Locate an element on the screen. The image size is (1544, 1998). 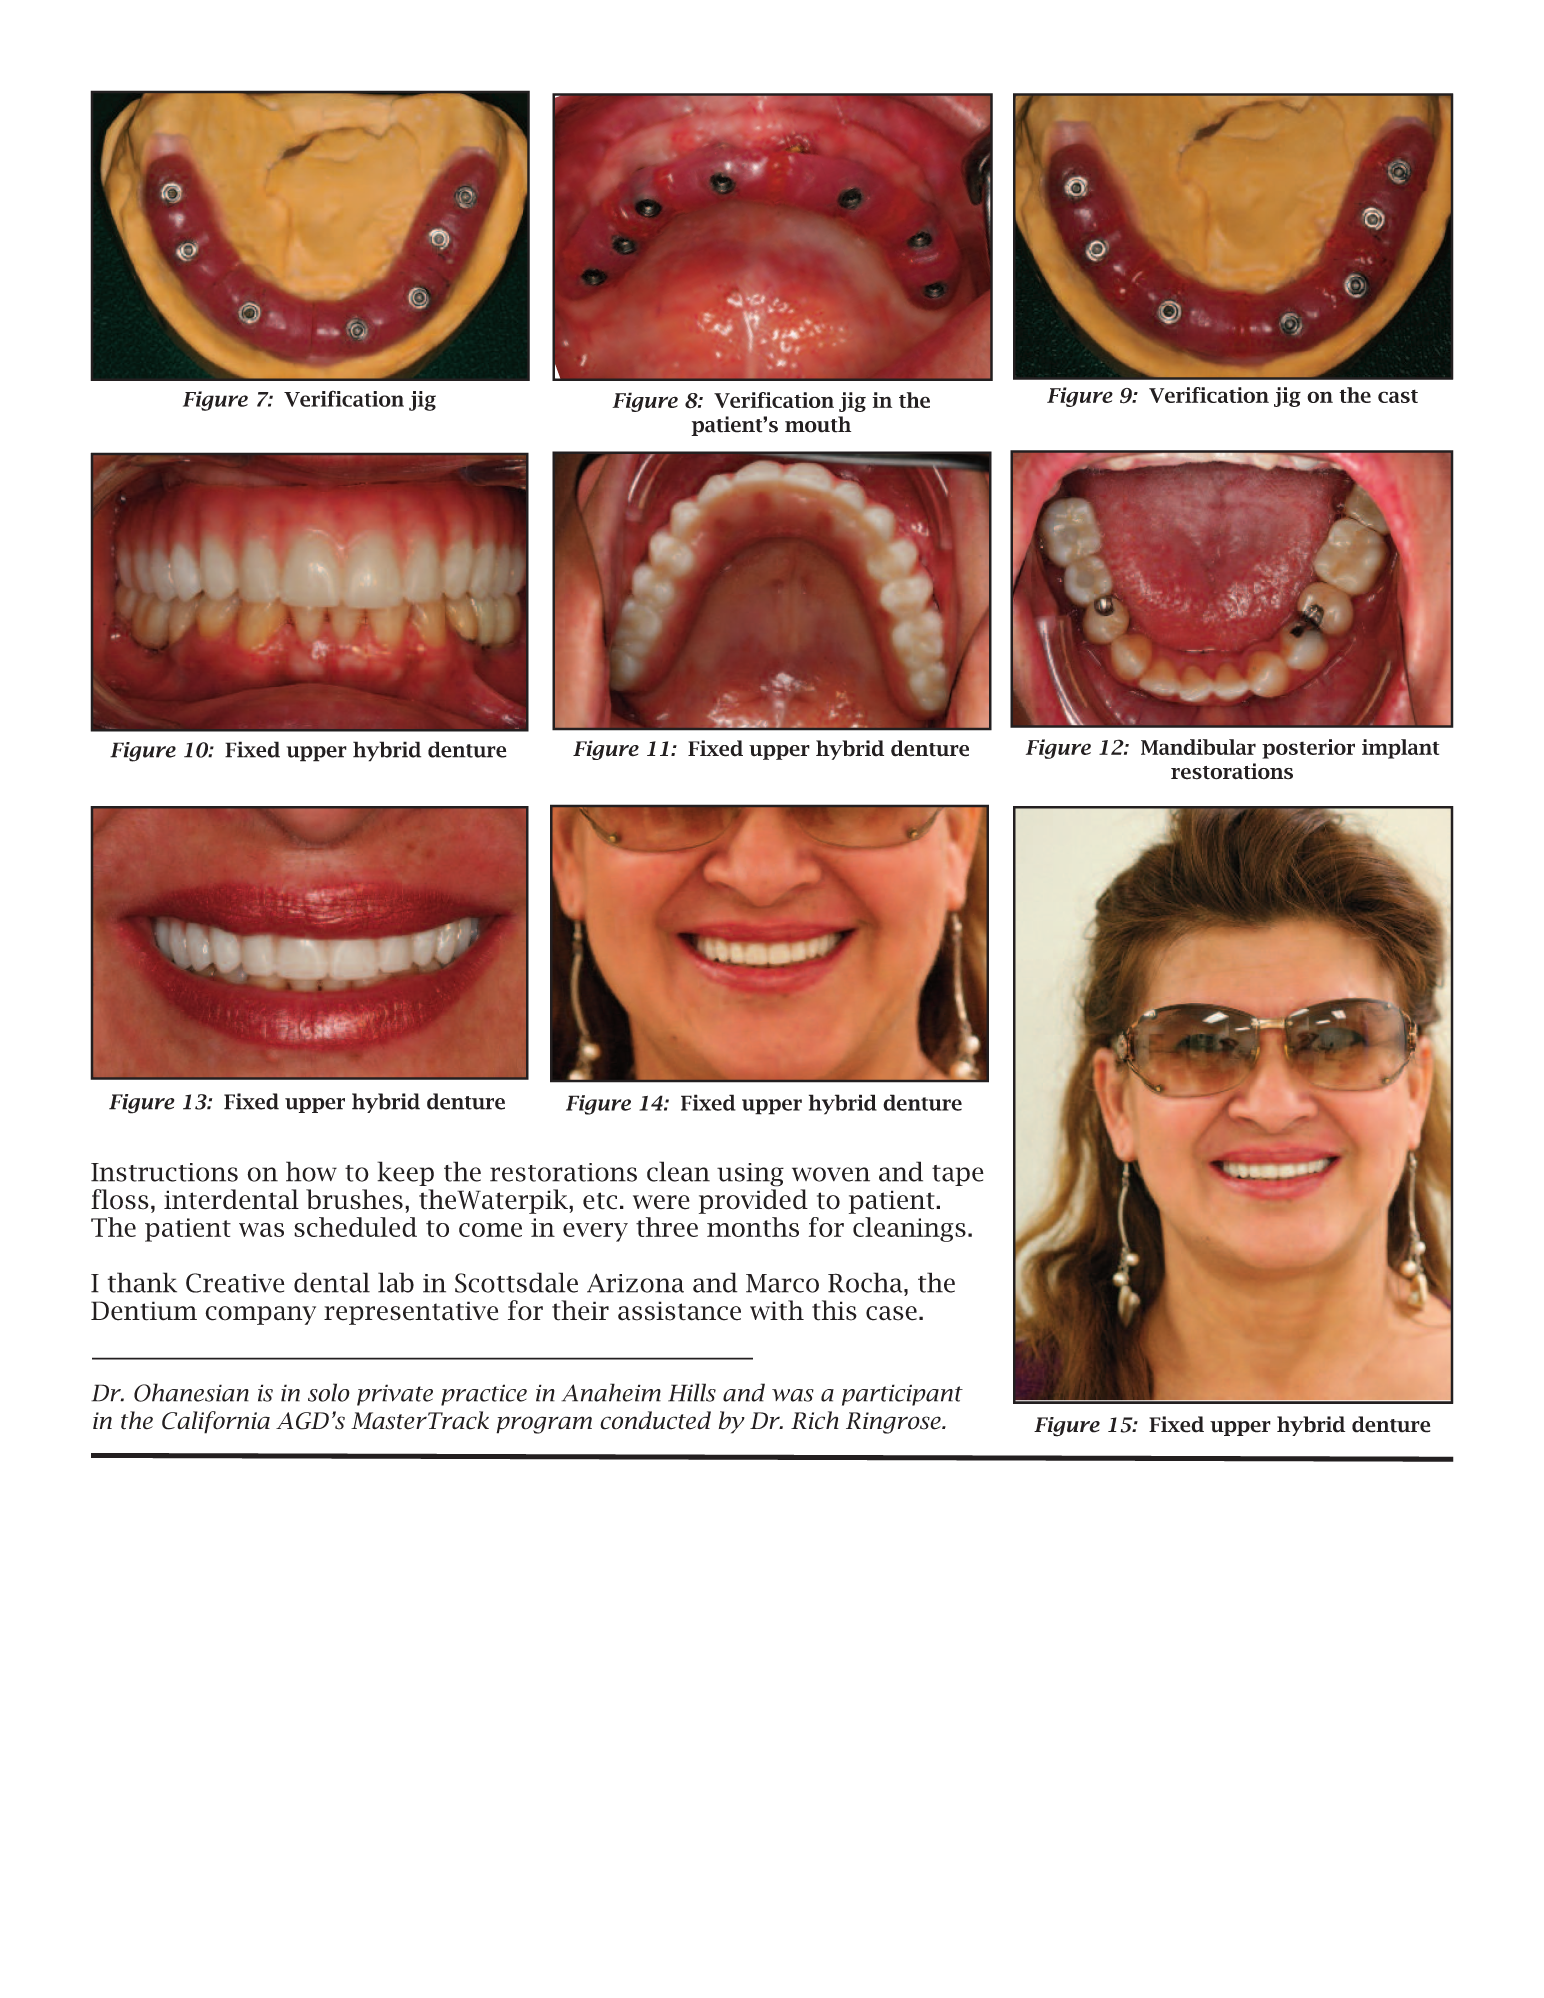
posterior is located at coordinates (1308, 749).
